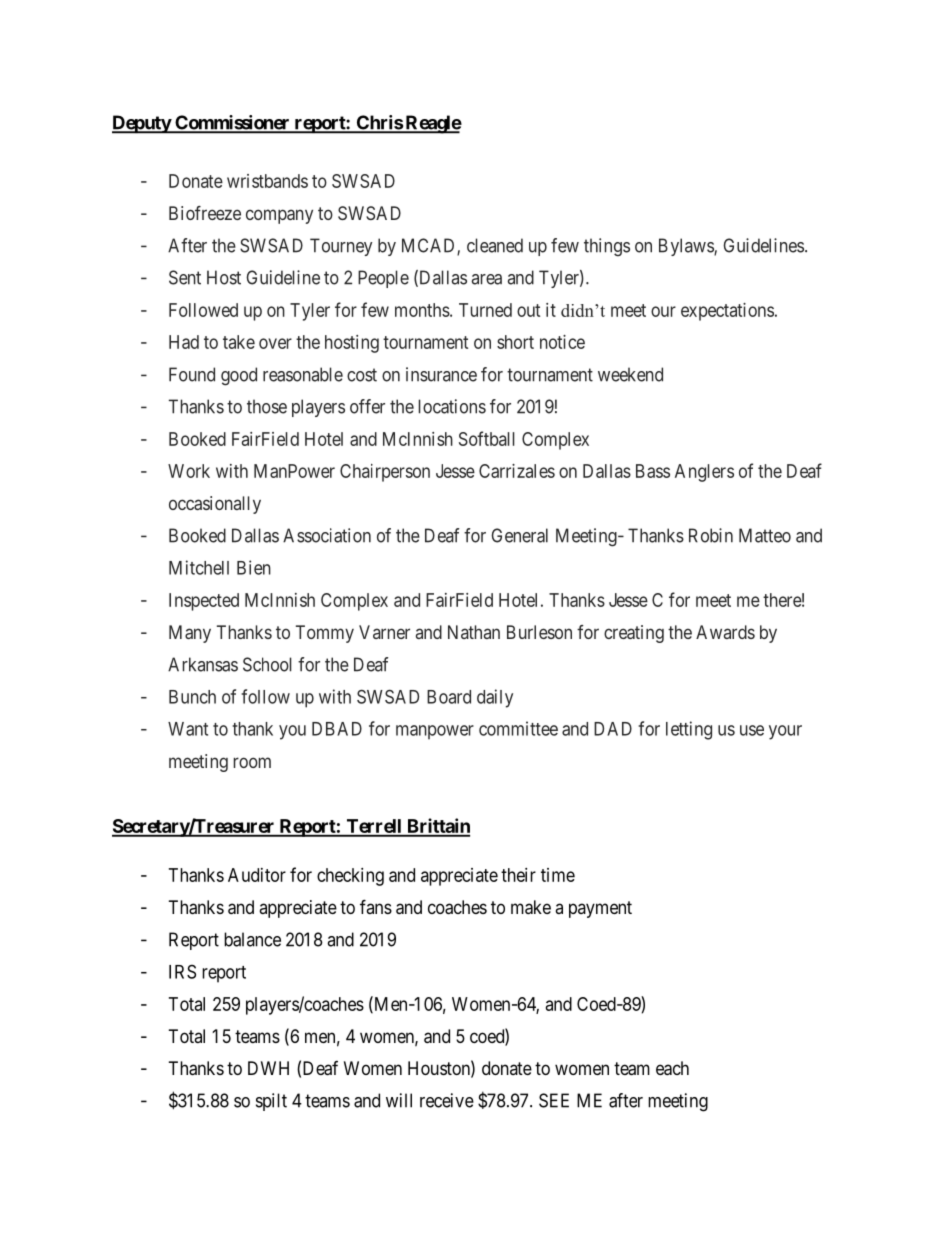 Image resolution: width=952 pixels, height=1233 pixels. What do you see at coordinates (268, 1068) in the image?
I see `DWH` at bounding box center [268, 1068].
